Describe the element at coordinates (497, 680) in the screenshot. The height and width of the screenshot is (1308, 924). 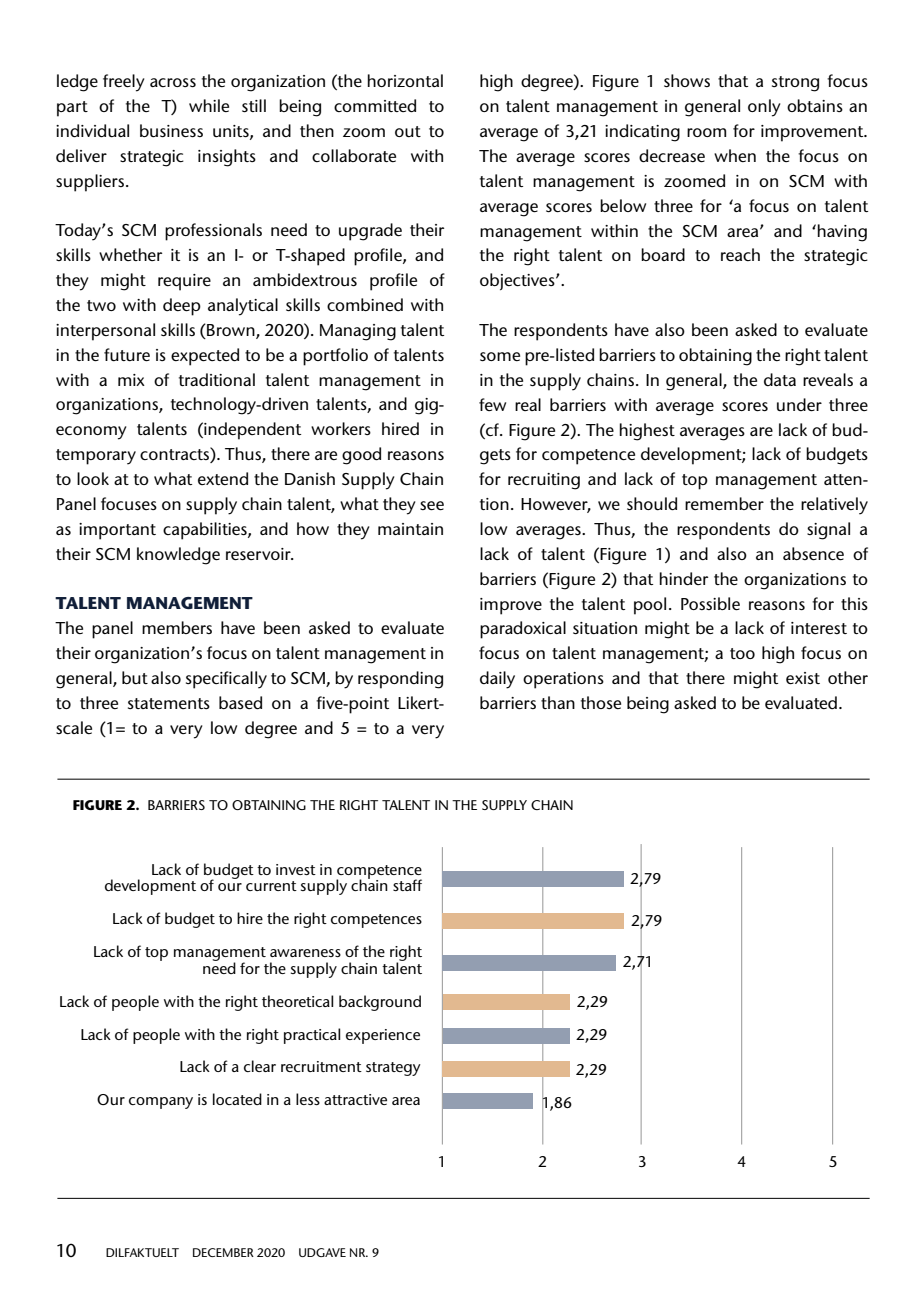
I see `daily` at that location.
